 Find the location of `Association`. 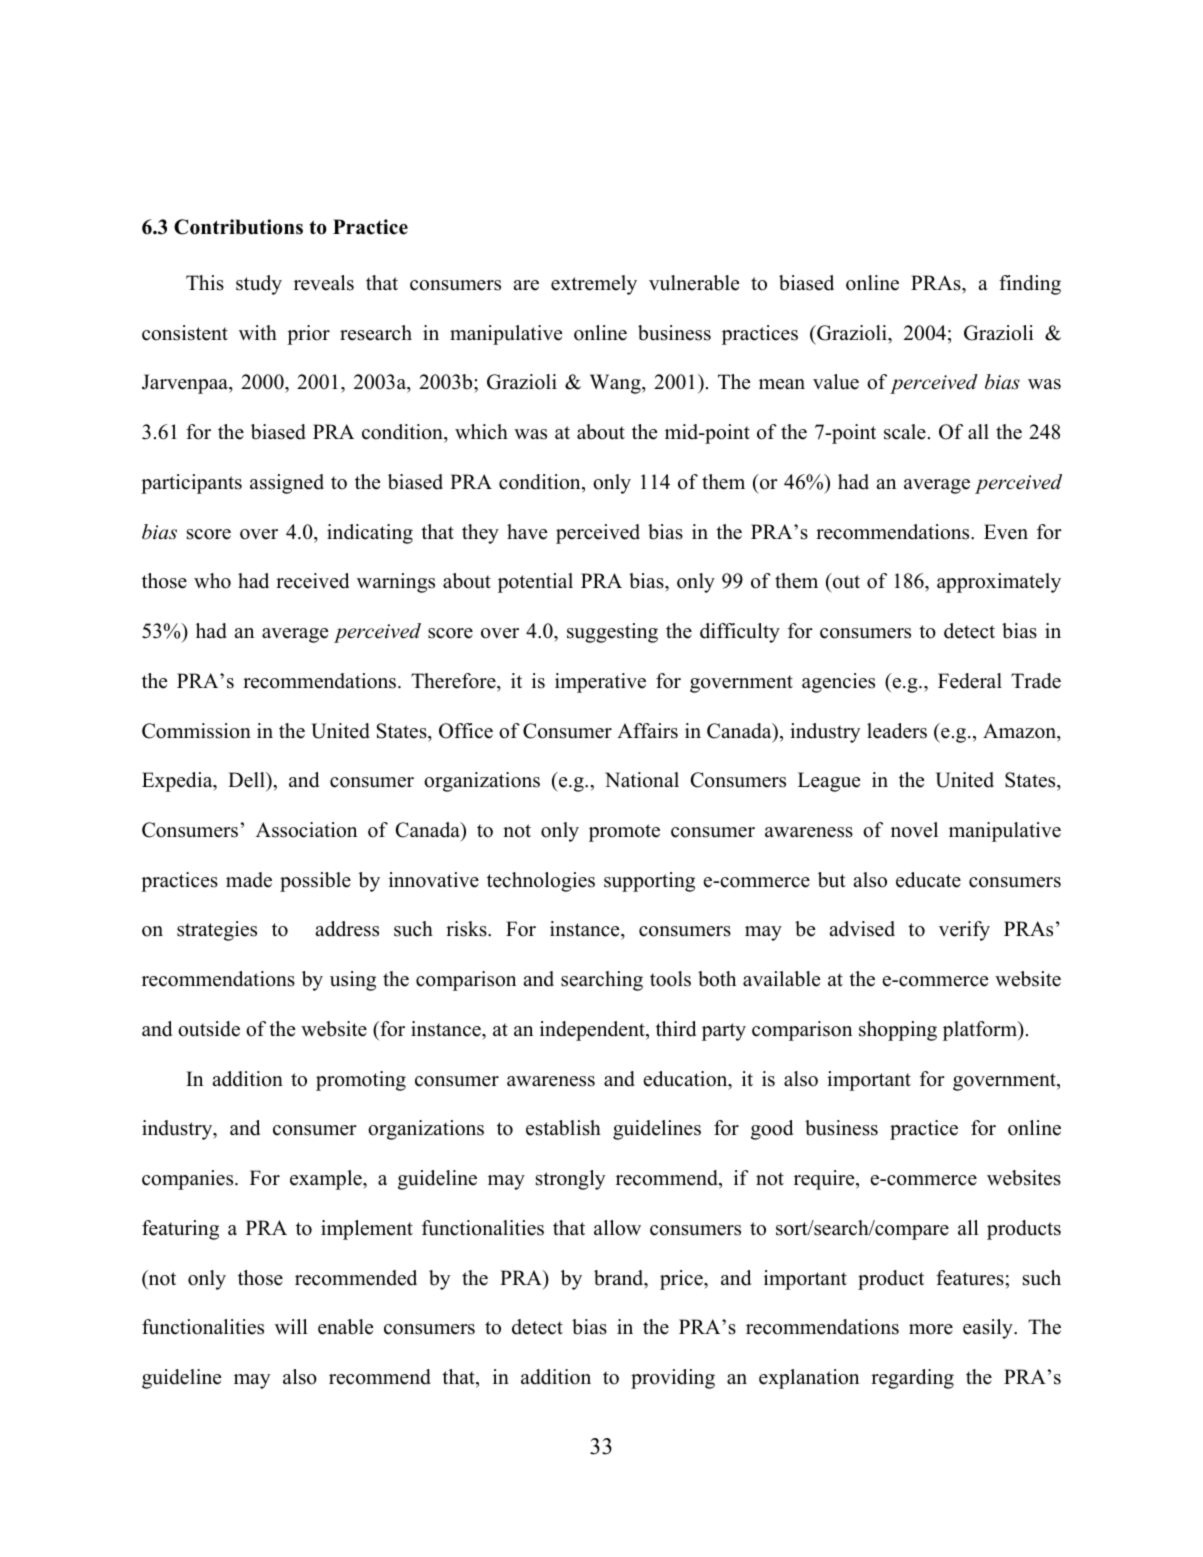

Association is located at coordinates (306, 830).
